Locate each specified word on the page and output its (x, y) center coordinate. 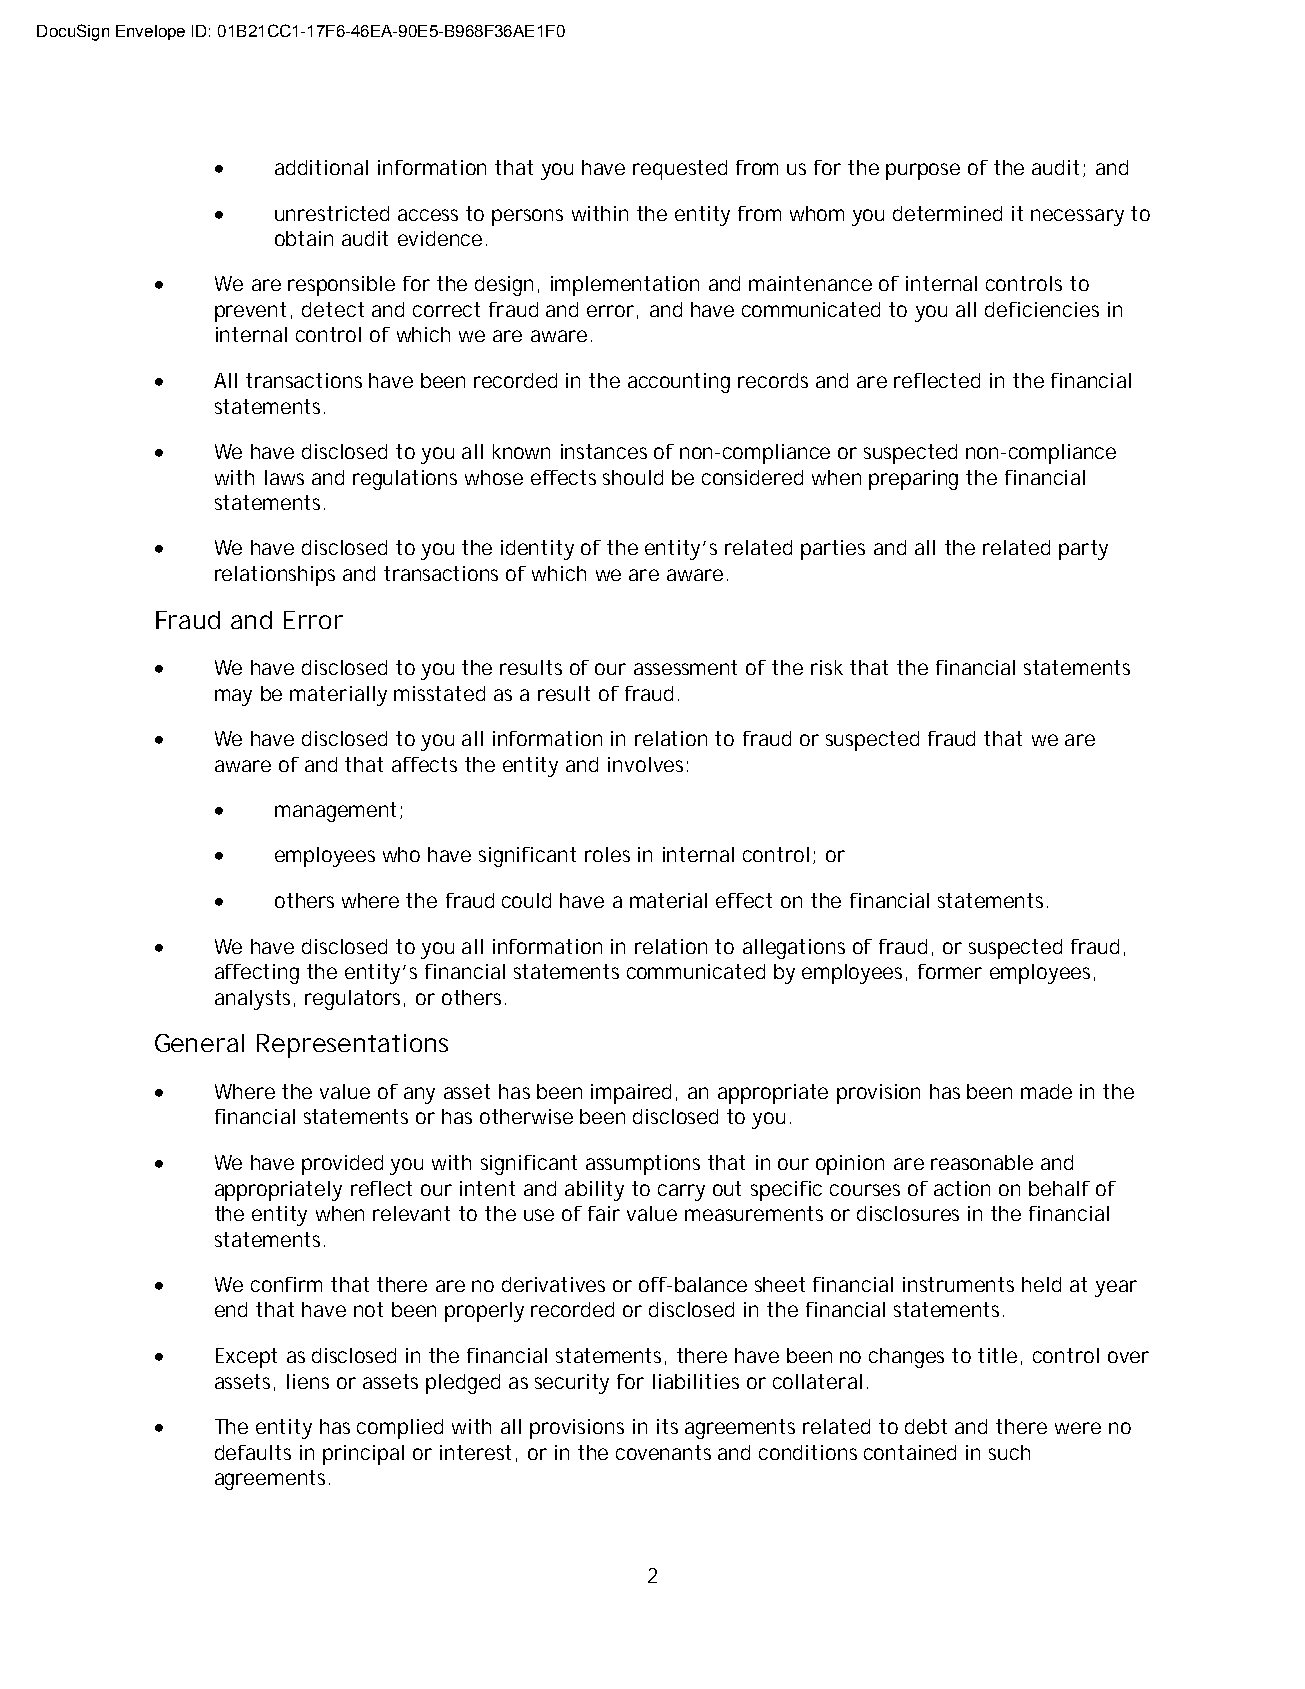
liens (308, 1381)
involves (645, 764)
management (335, 812)
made (1046, 1091)
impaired (631, 1094)
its (667, 1426)
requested (680, 170)
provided (342, 1165)
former (950, 971)
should (633, 477)
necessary (1077, 217)
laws (284, 477)
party (1083, 550)
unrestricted (332, 213)
